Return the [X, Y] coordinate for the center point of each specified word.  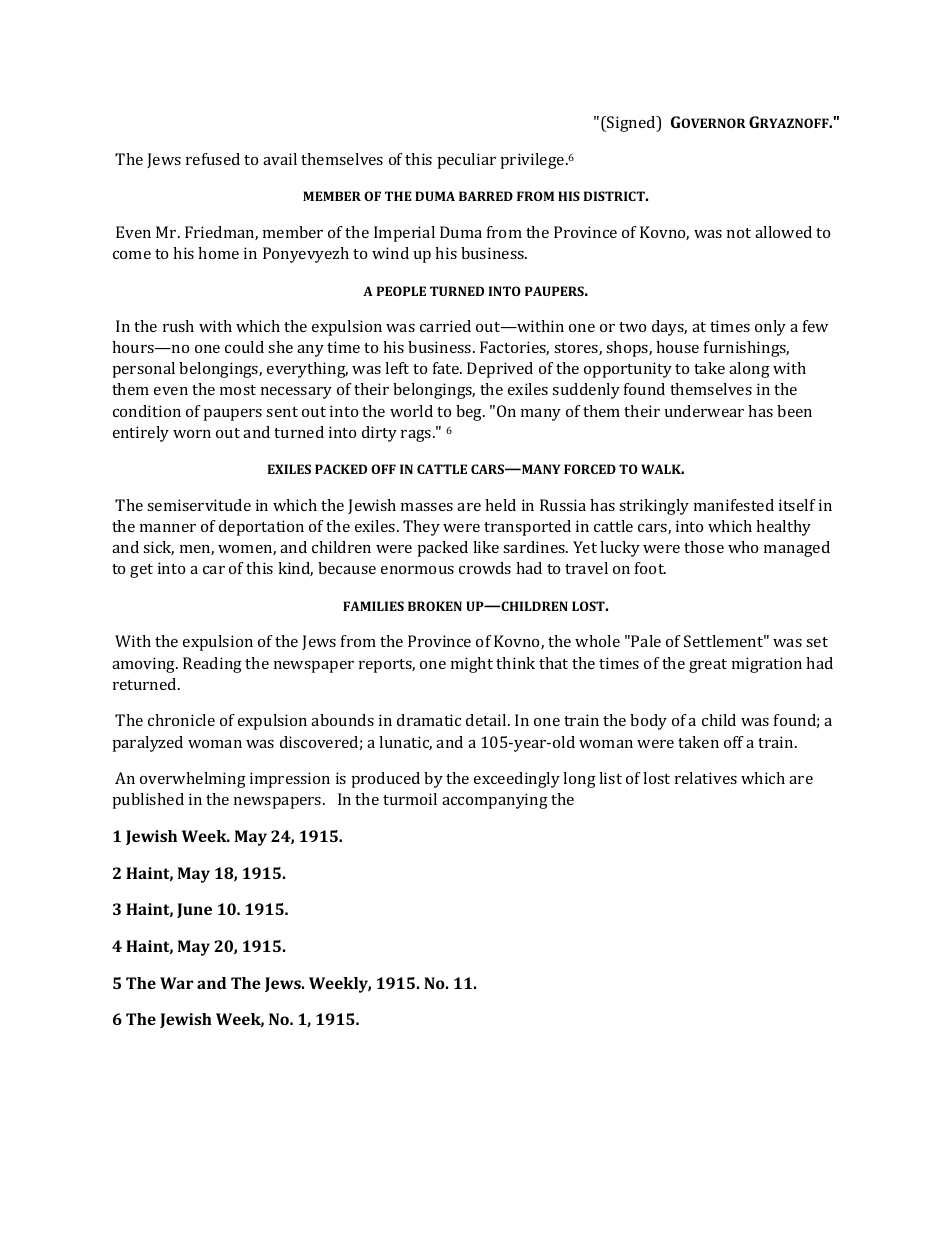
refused [213, 159]
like [486, 547]
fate [447, 368]
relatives [706, 778]
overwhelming [193, 780]
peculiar [467, 161]
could [244, 347]
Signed [631, 124]
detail [487, 720]
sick [158, 548]
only [770, 328]
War [176, 983]
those [704, 547]
